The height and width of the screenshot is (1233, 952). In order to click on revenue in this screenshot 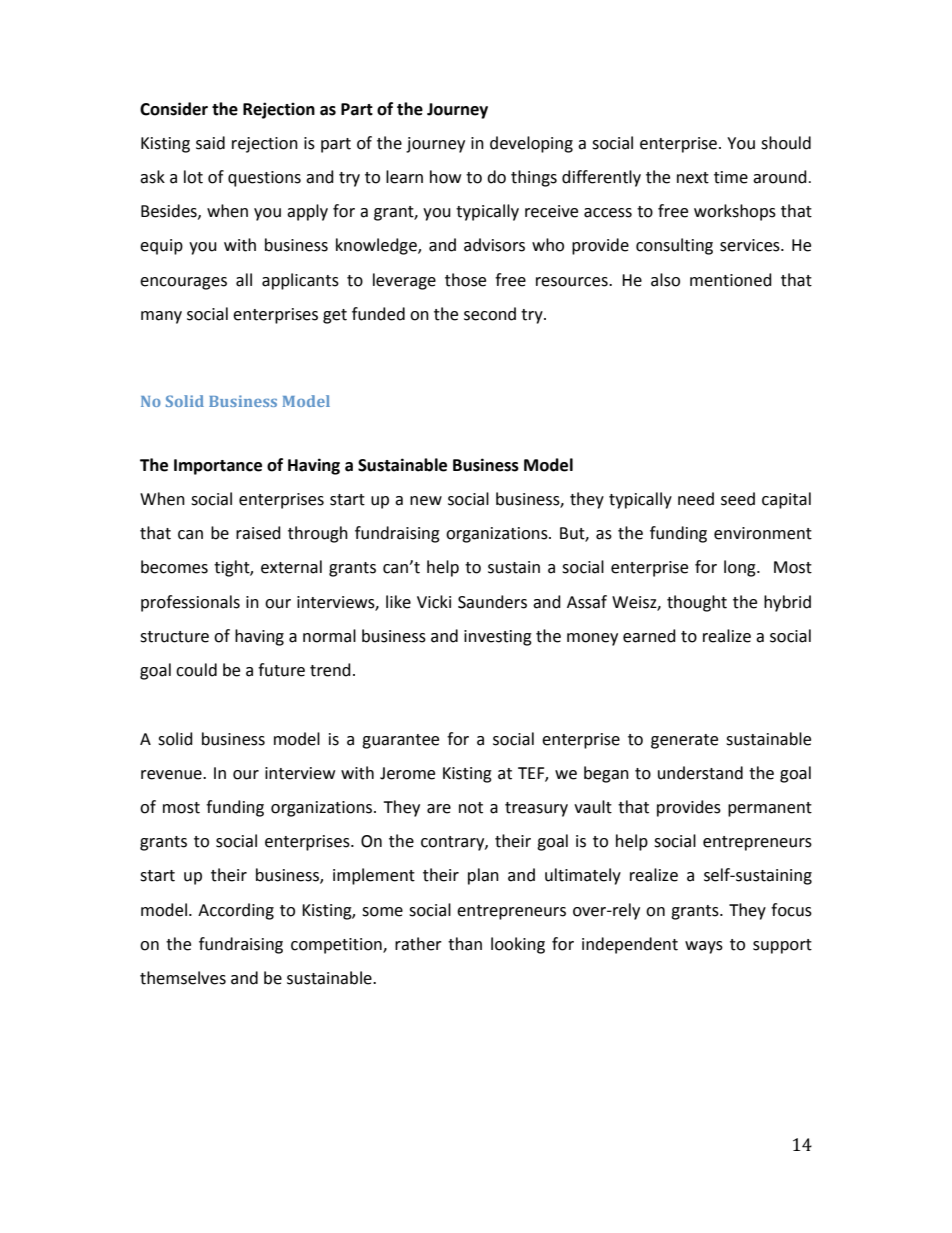, I will do `click(172, 775)`.
